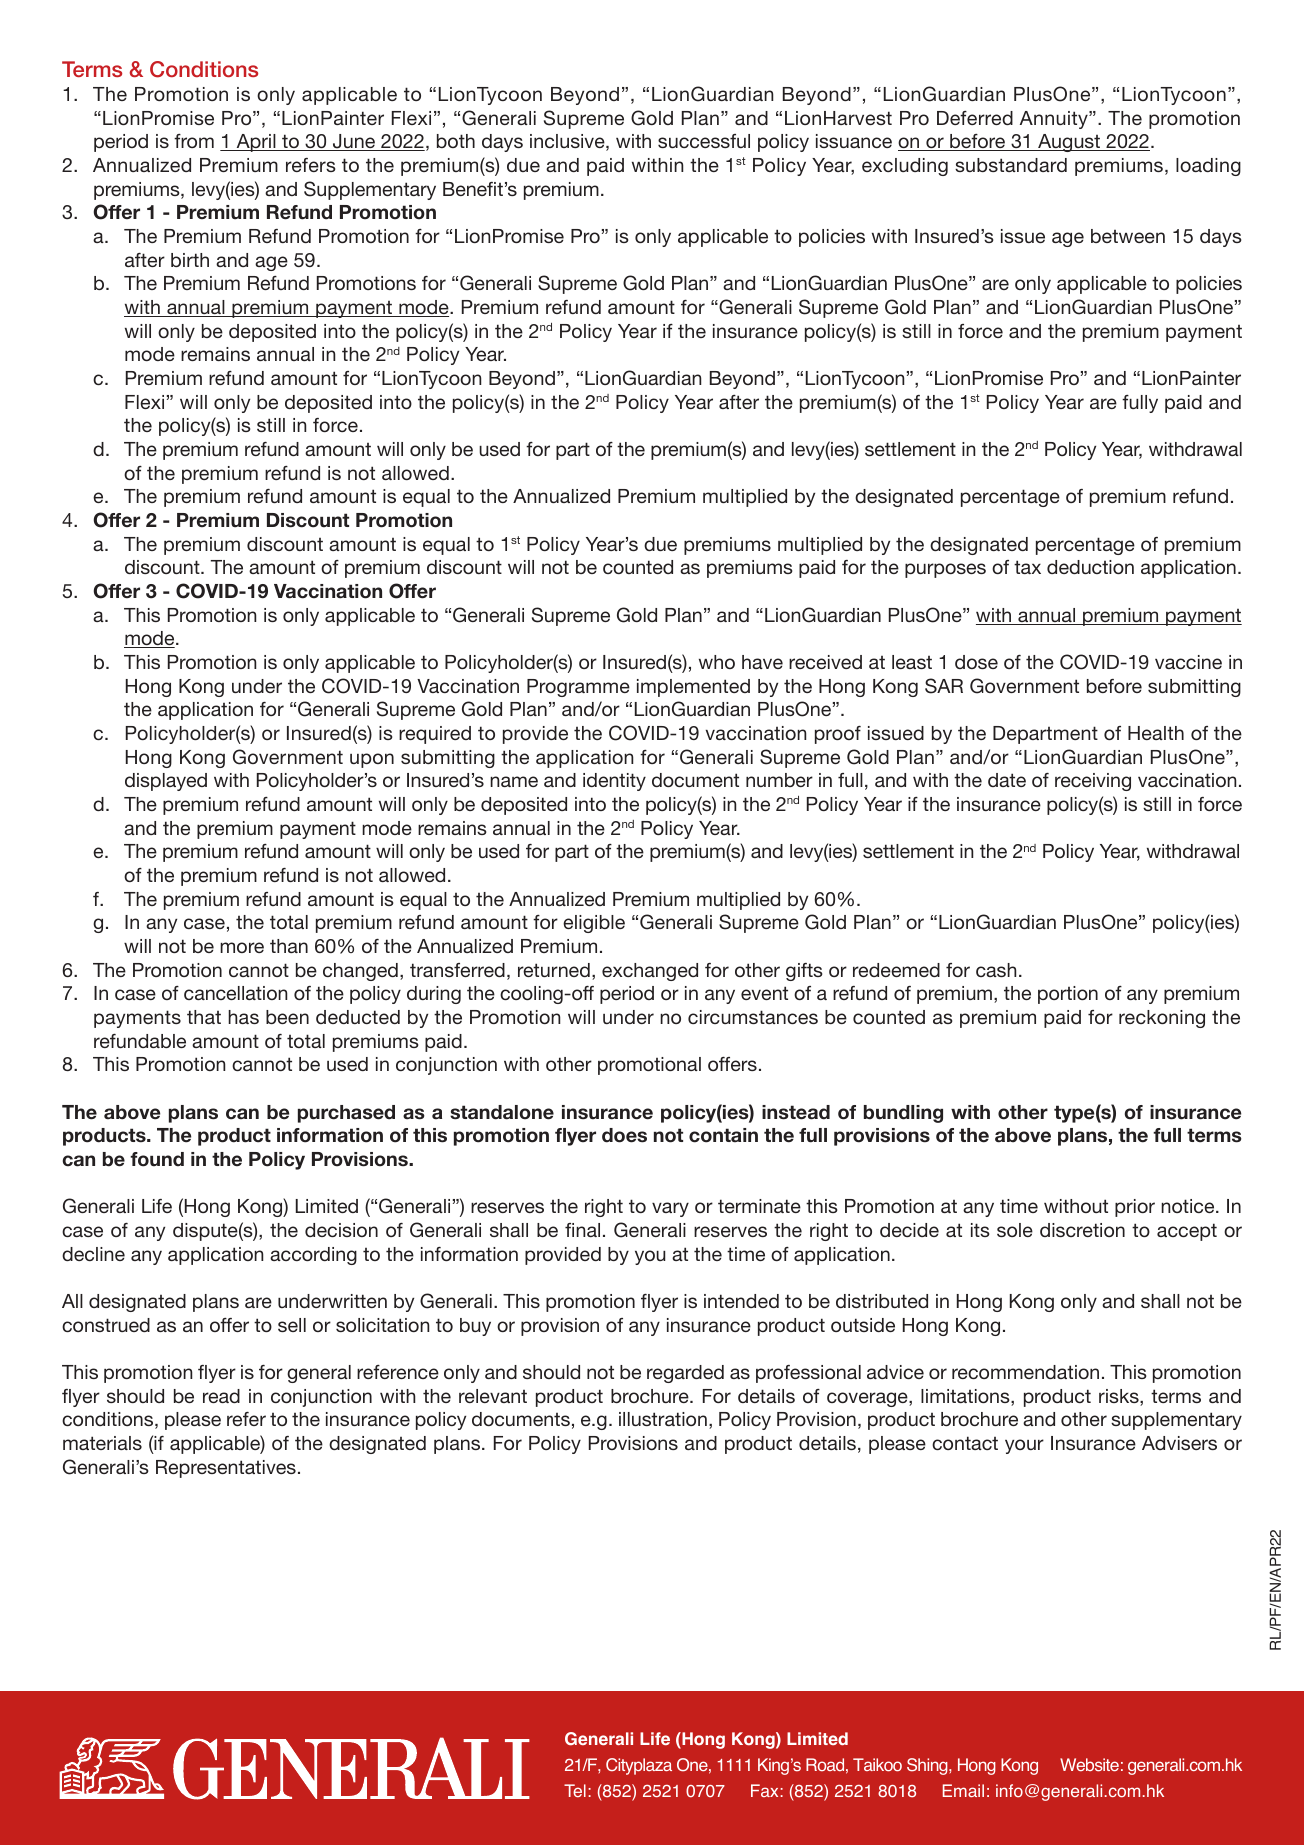  What do you see at coordinates (256, 143) in the screenshot?
I see `April` at bounding box center [256, 143].
